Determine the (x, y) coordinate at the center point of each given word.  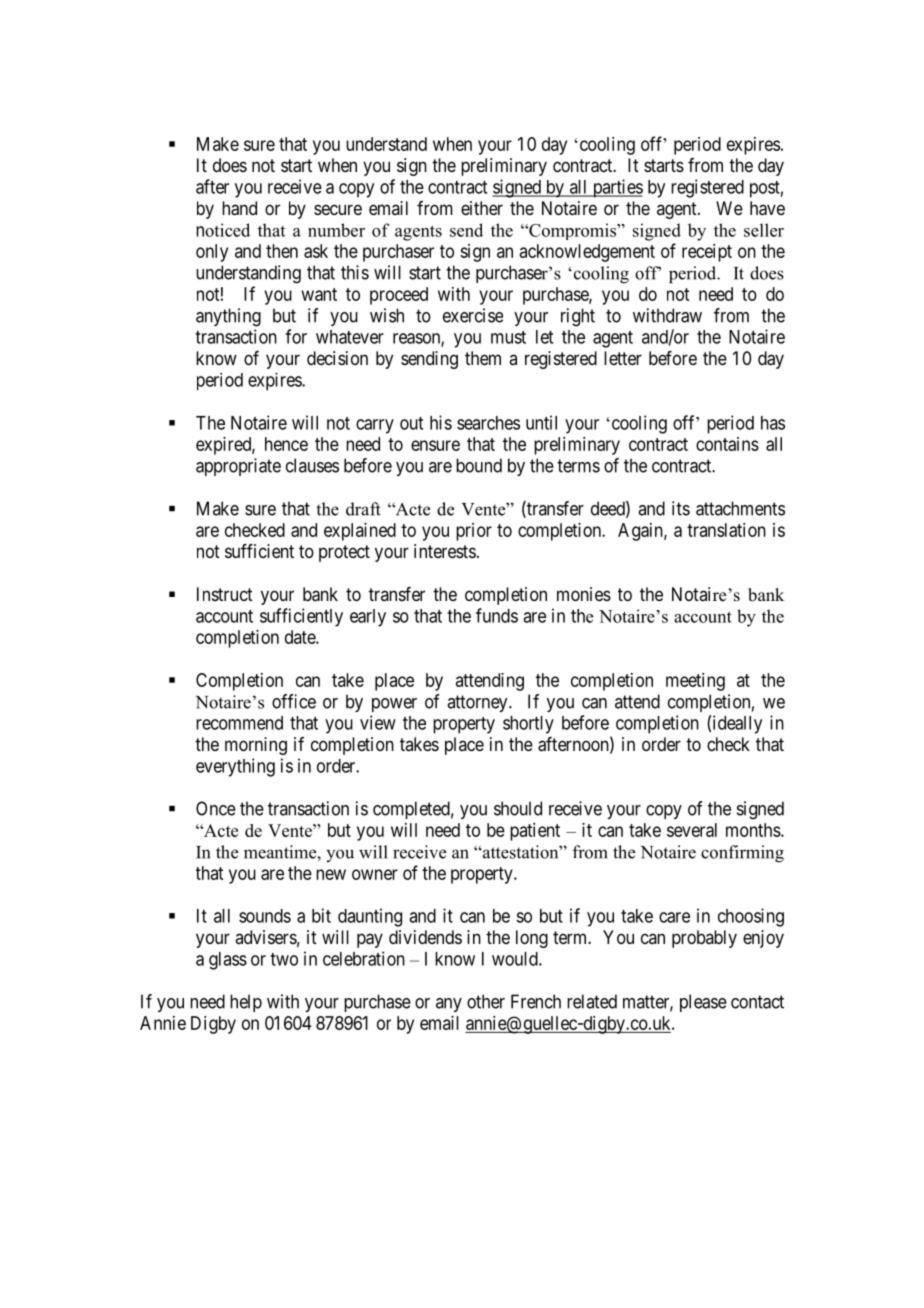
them (483, 358)
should (518, 808)
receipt (707, 253)
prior (474, 532)
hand (239, 208)
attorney (478, 703)
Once (216, 808)
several (692, 830)
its (681, 508)
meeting (695, 682)
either (482, 208)
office (294, 701)
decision (337, 358)
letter (623, 358)
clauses (312, 465)
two (284, 959)
